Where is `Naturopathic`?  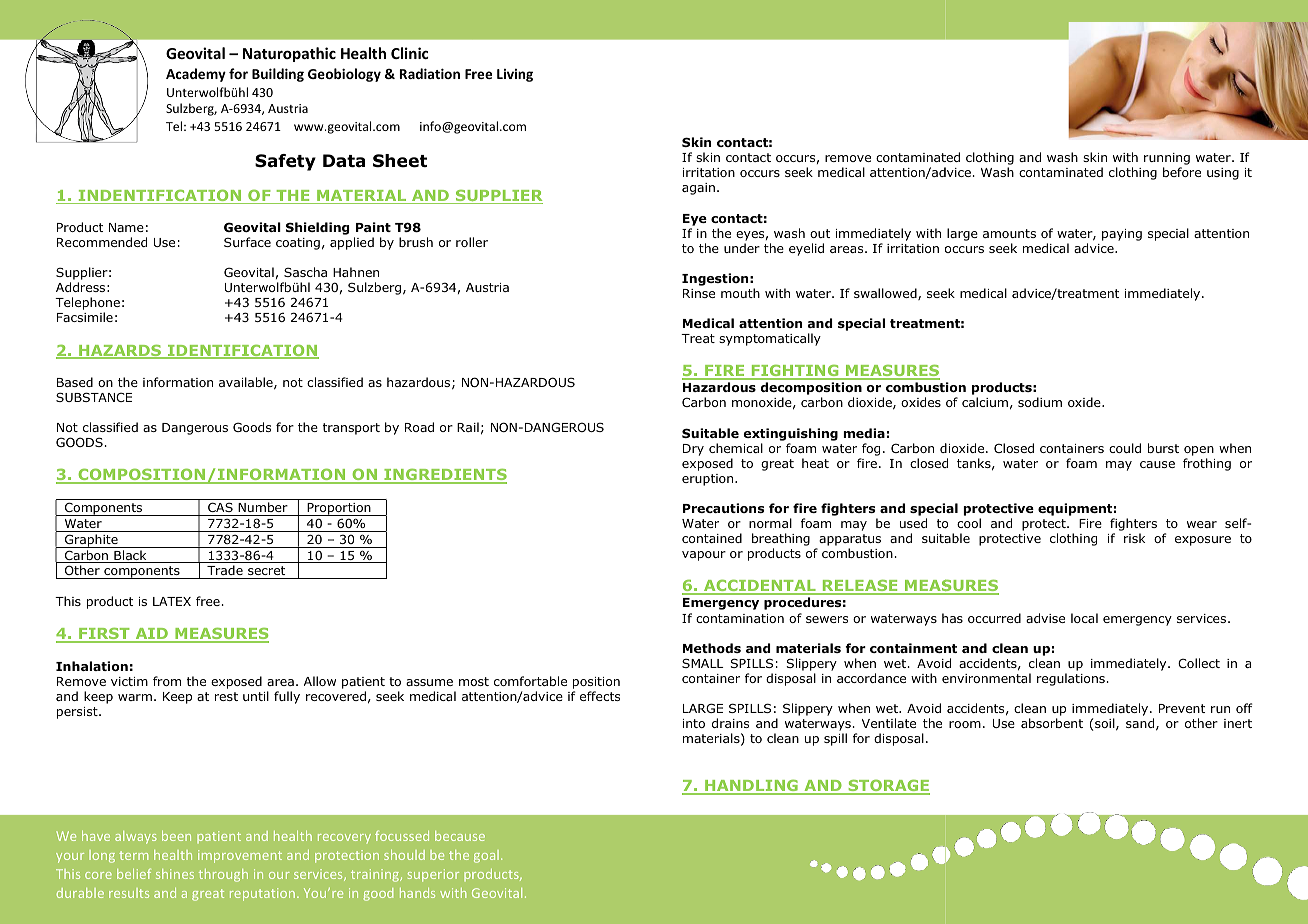 Naturopathic is located at coordinates (289, 54).
